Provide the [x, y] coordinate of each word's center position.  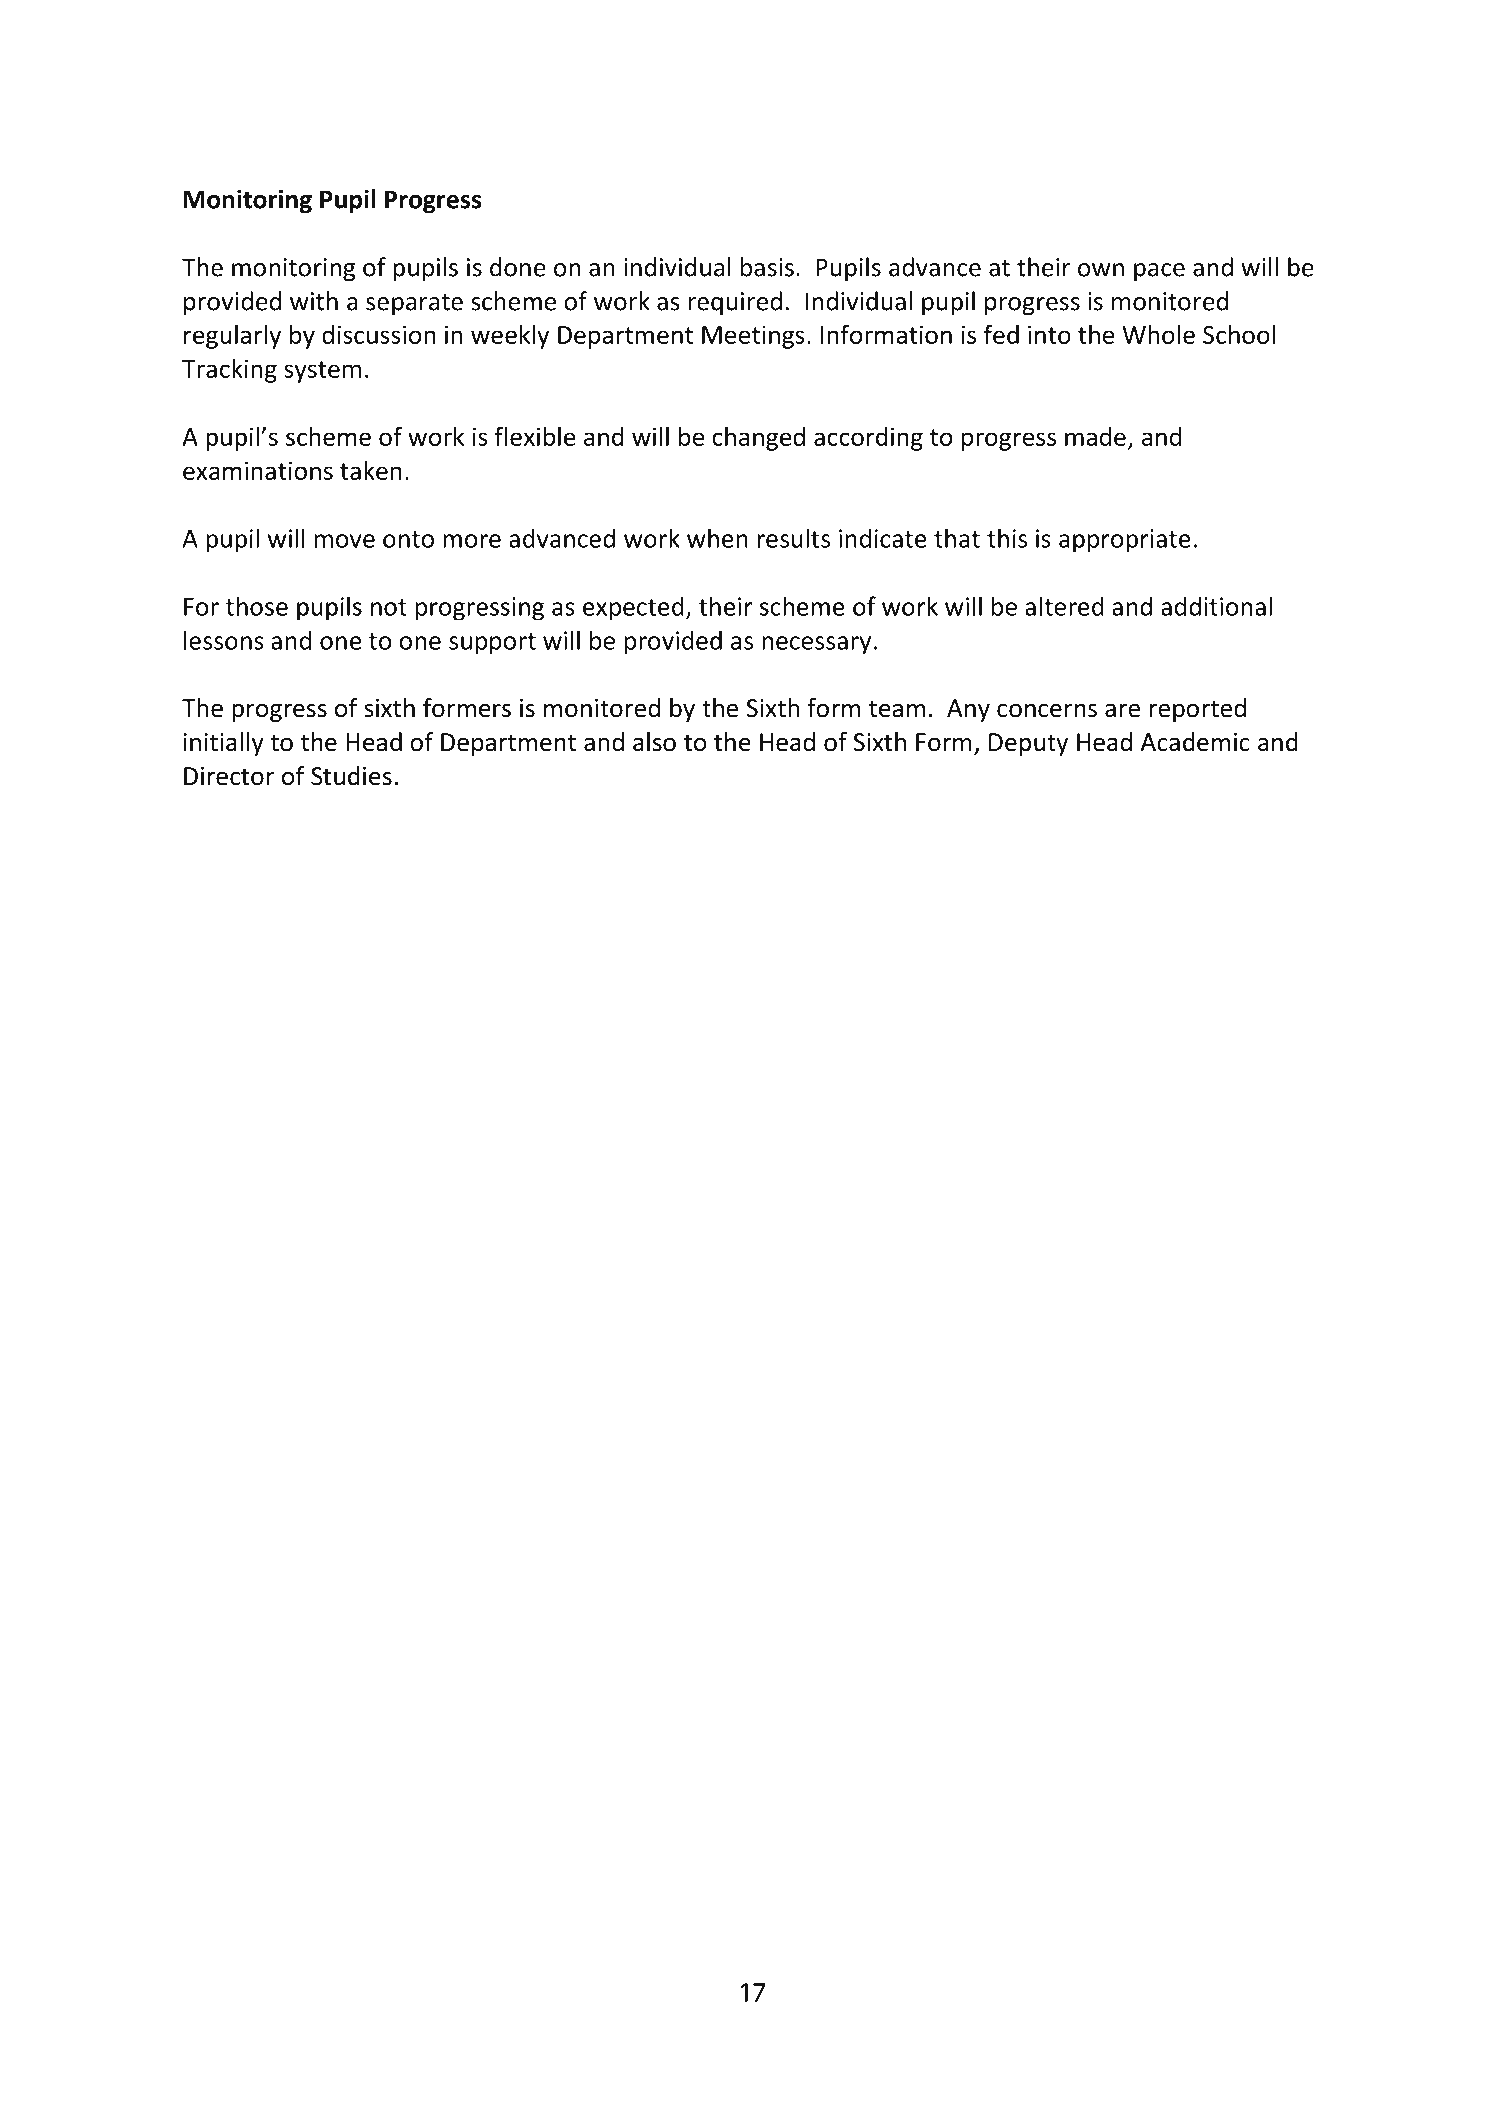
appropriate [1125, 541]
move [345, 541]
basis [767, 267]
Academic [1195, 742]
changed [758, 438]
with [314, 301]
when [717, 538]
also [654, 742]
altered [1064, 606]
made [1095, 436]
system [322, 372]
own [1101, 270]
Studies [351, 776]
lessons [224, 640]
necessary [816, 645]
